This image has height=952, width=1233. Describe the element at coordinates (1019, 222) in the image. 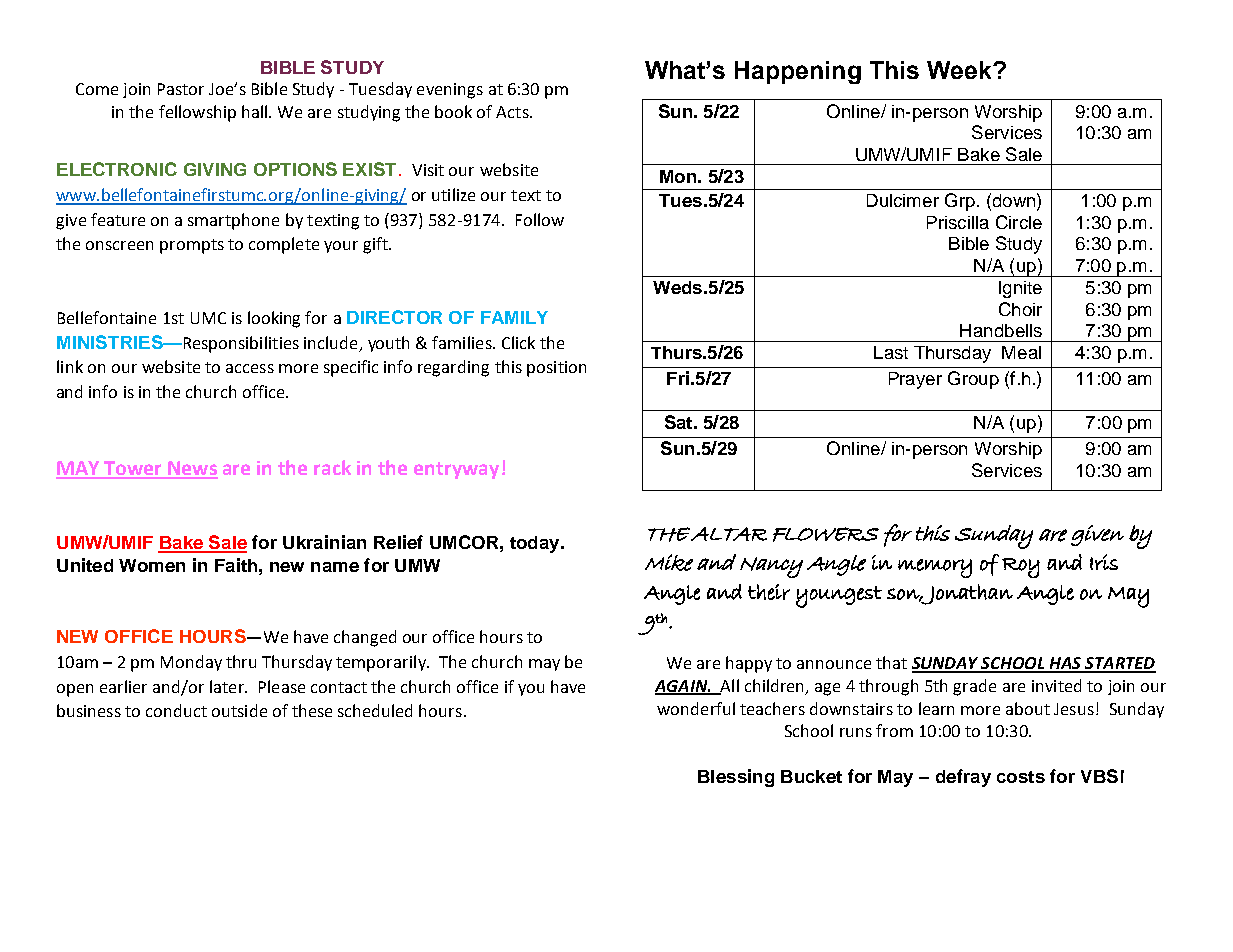

I see `Circle` at that location.
